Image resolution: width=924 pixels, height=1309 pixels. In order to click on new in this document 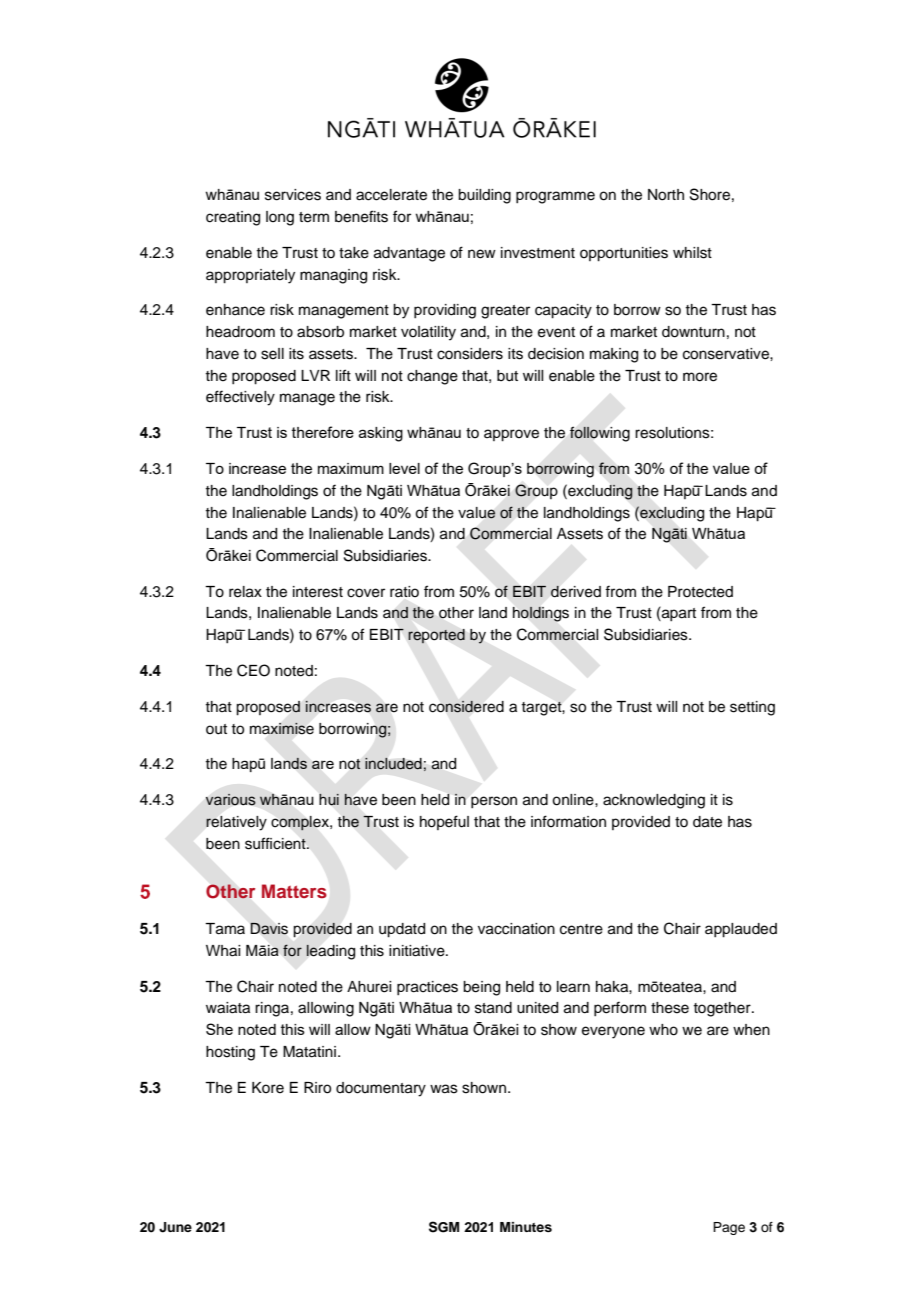, I will do `click(482, 254)`.
